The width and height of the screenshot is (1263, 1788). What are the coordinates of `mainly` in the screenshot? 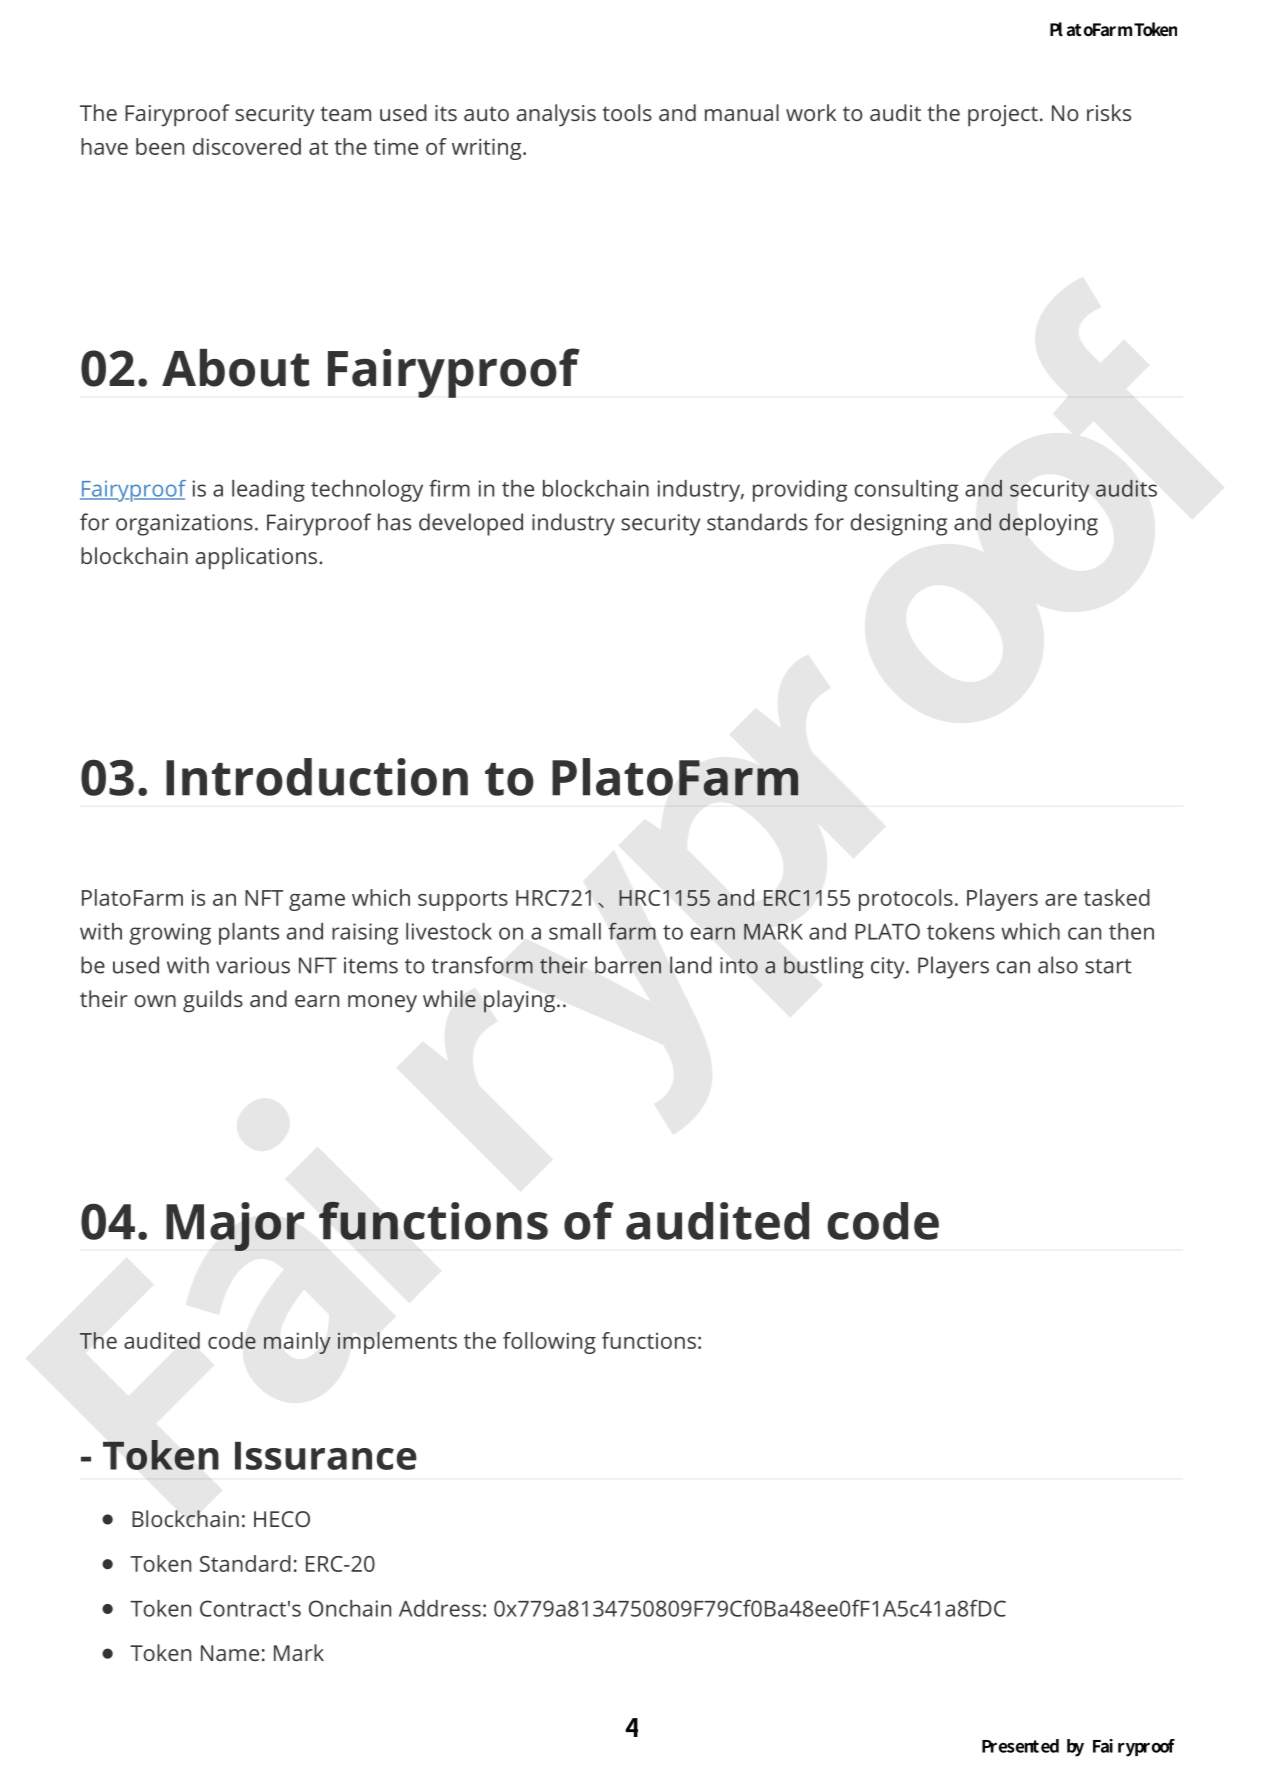 It's located at (297, 1343).
